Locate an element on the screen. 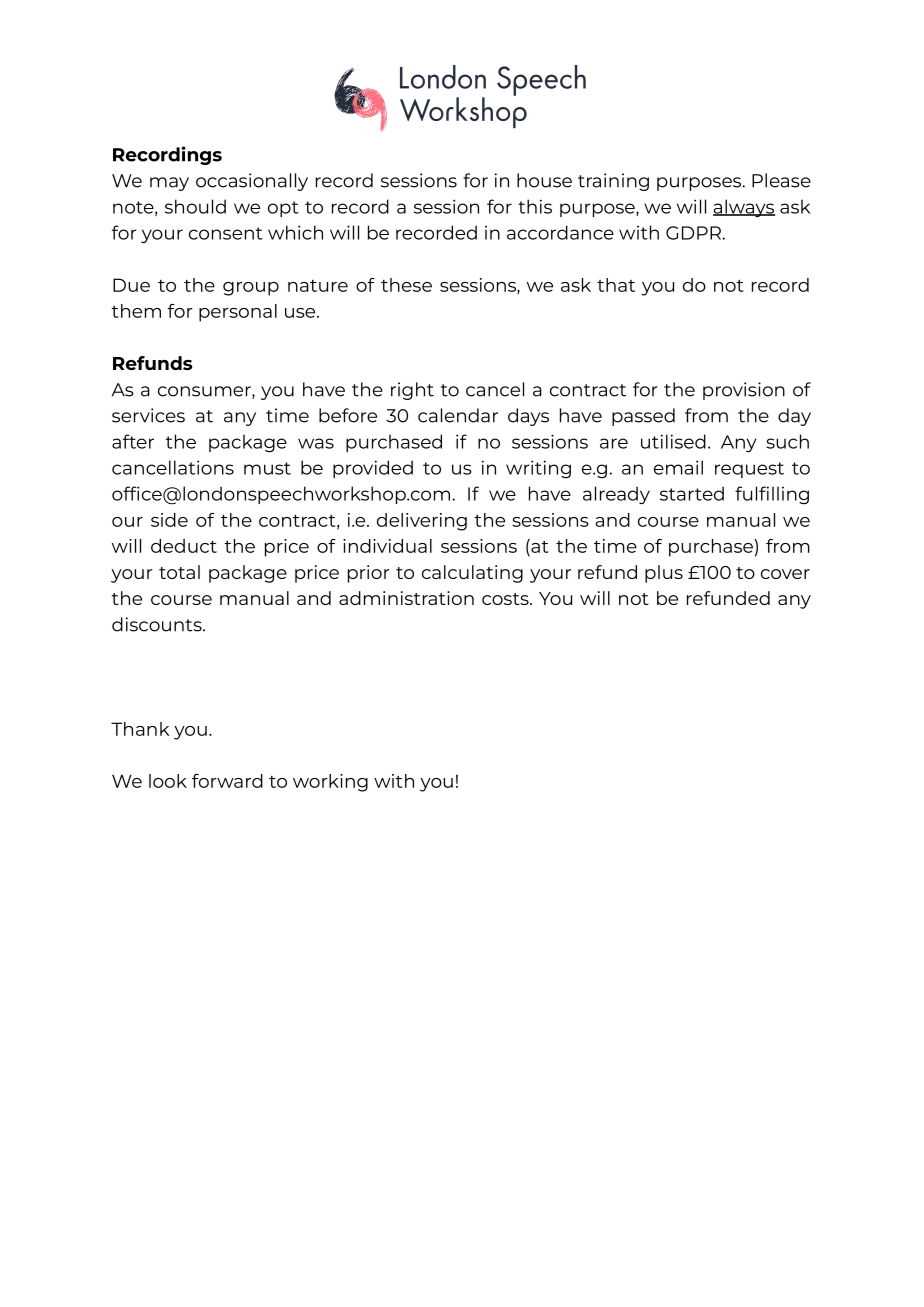 The image size is (924, 1307). these is located at coordinates (406, 285).
